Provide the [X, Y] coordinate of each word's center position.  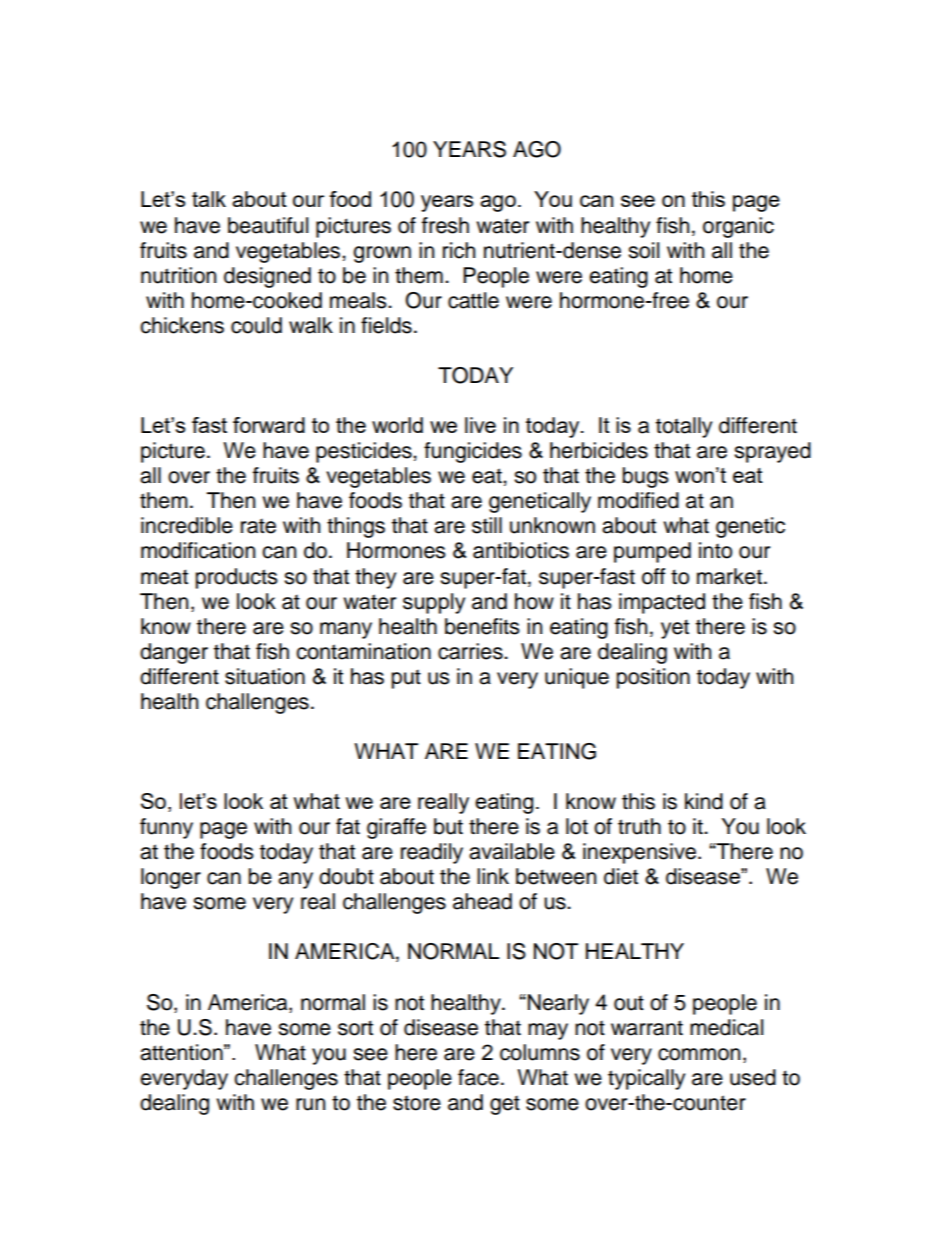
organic [738, 227]
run [310, 1104]
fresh [445, 225]
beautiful [268, 225]
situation [265, 676]
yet [675, 629]
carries [471, 651]
